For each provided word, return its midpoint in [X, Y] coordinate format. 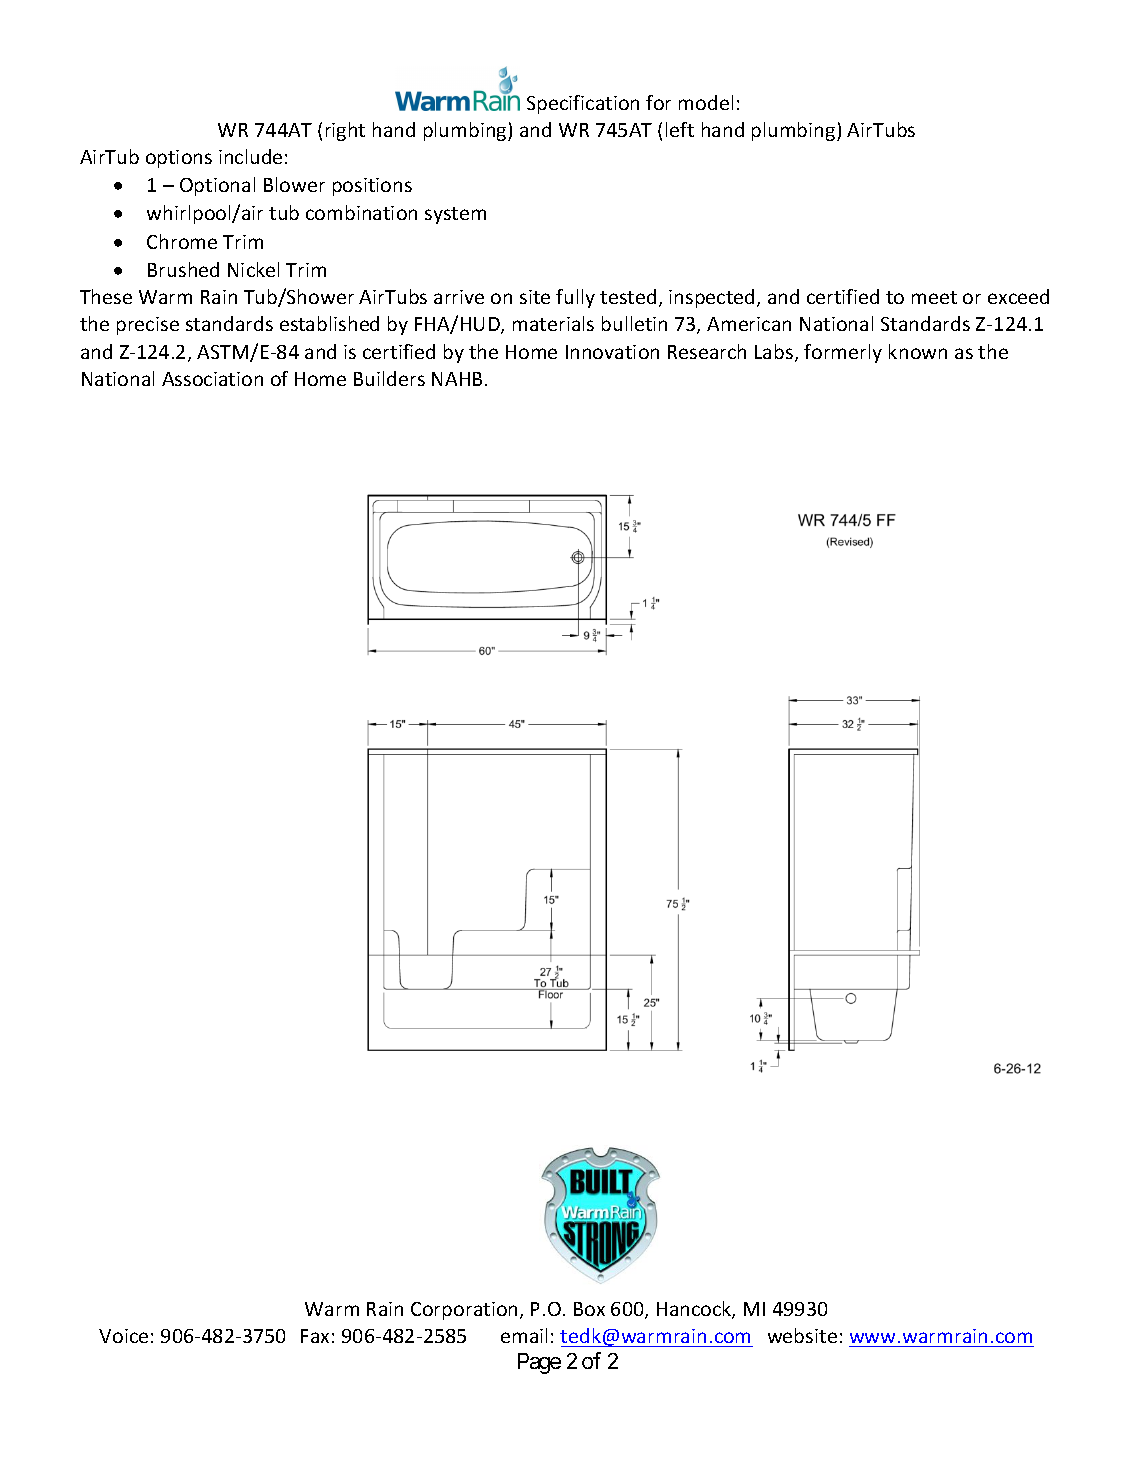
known [918, 351]
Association [212, 379]
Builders [389, 378]
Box [589, 1309]
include [250, 156]
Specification [583, 104]
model [706, 102]
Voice [123, 1336]
